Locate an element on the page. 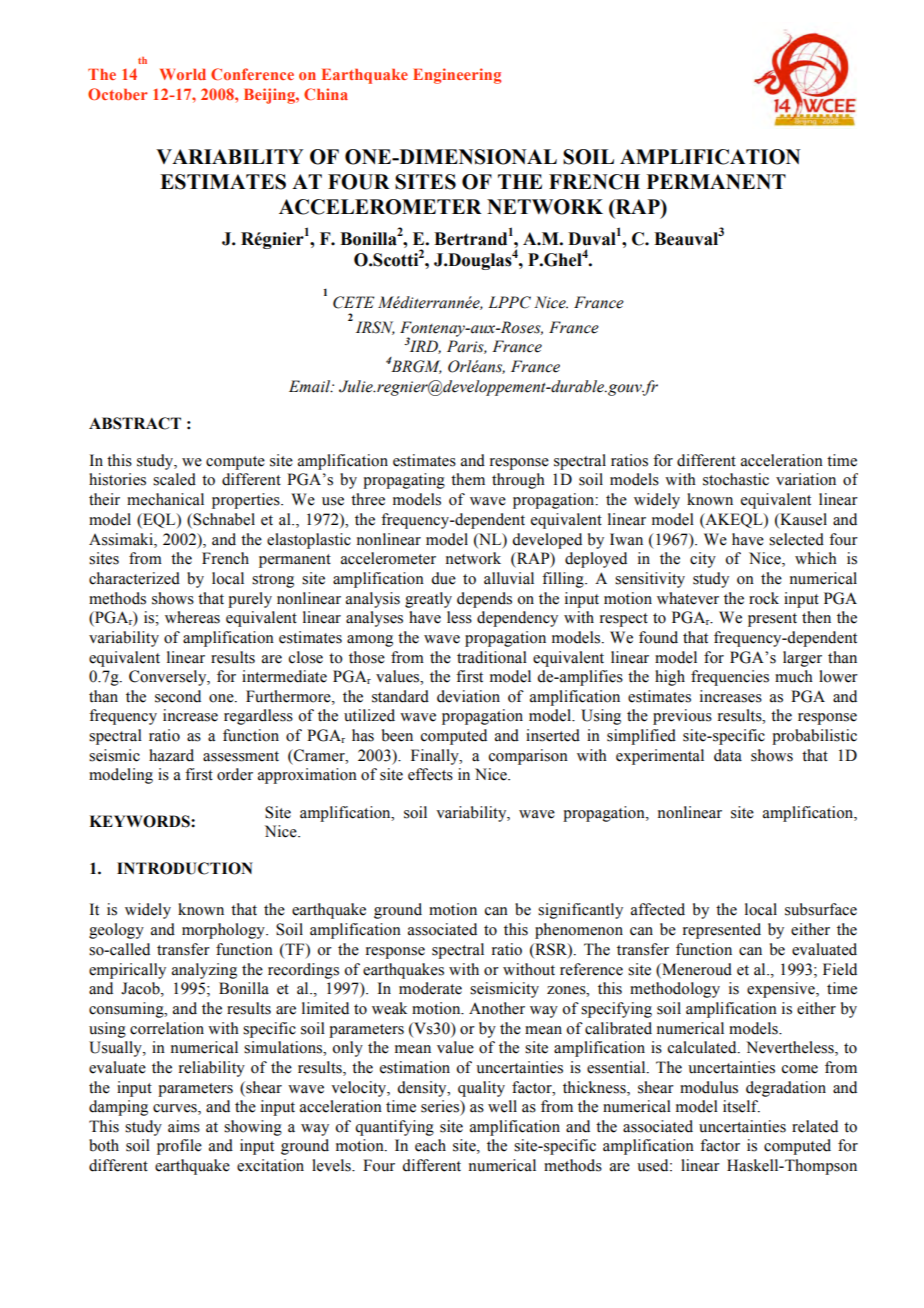 The height and width of the document is (1308, 924). rock is located at coordinates (764, 598).
